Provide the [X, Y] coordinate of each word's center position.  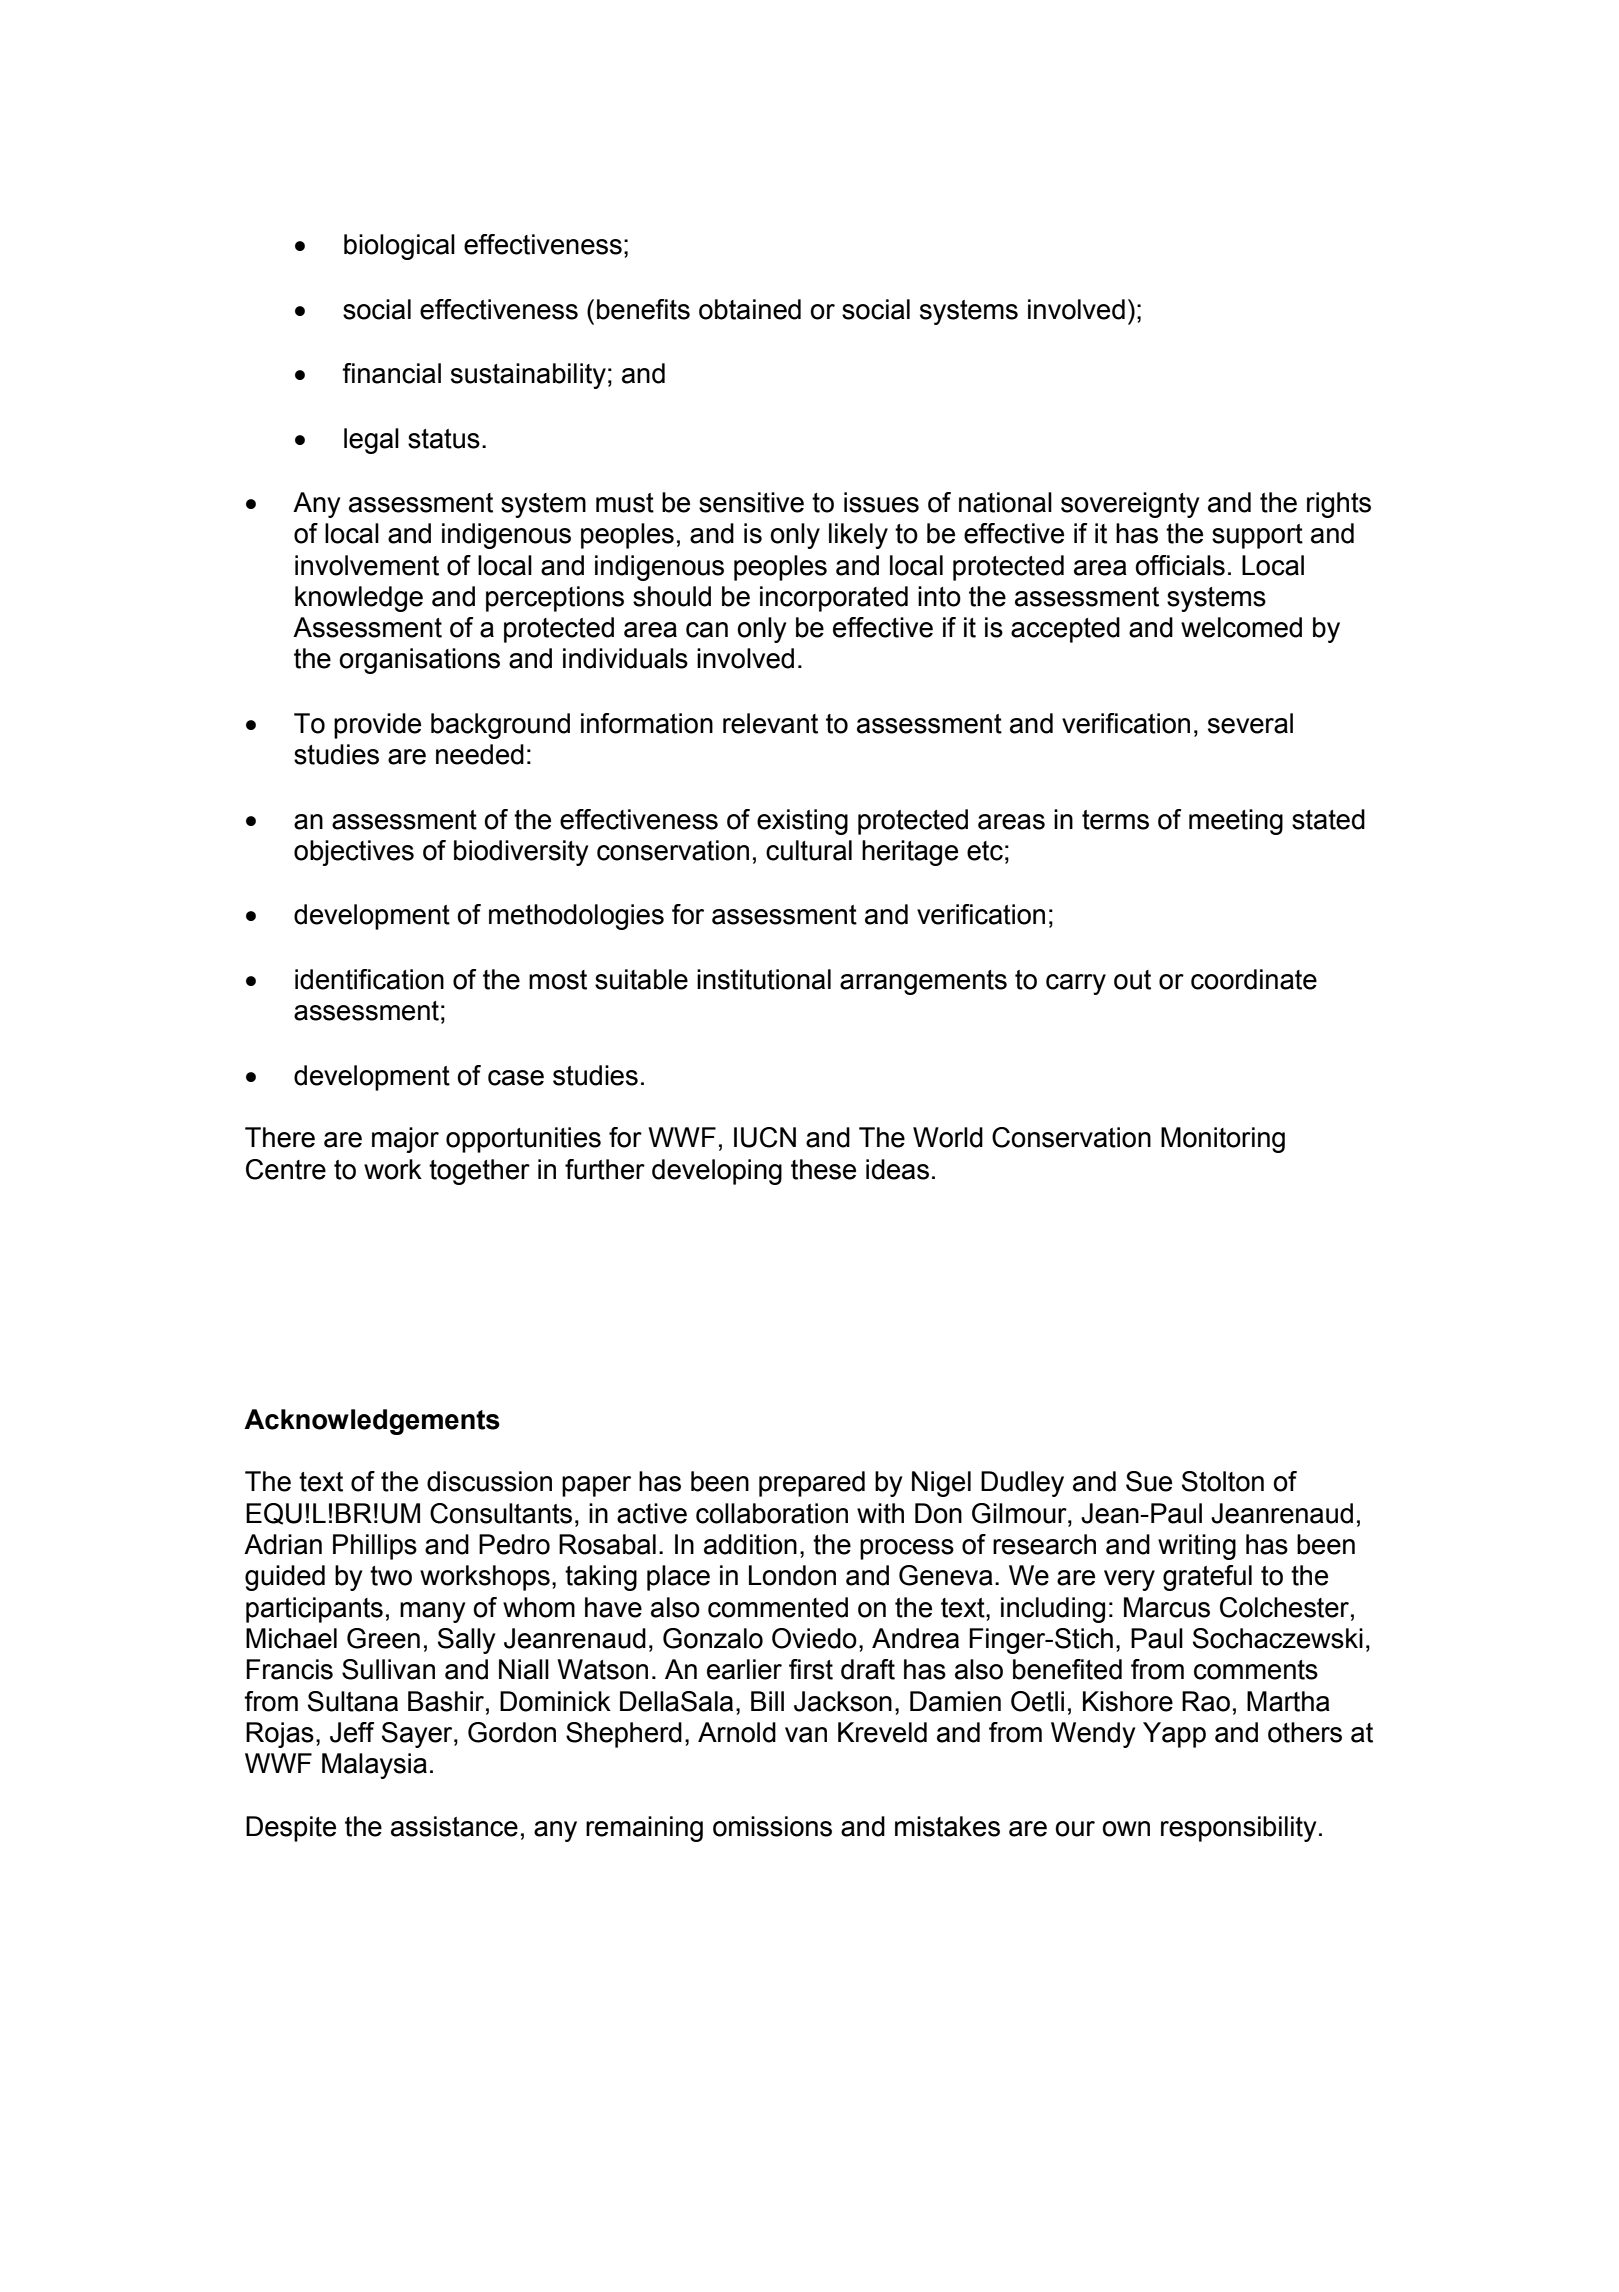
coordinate [1254, 979]
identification [369, 979]
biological [399, 247]
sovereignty [1130, 505]
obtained [750, 309]
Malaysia [374, 1766]
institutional [764, 979]
